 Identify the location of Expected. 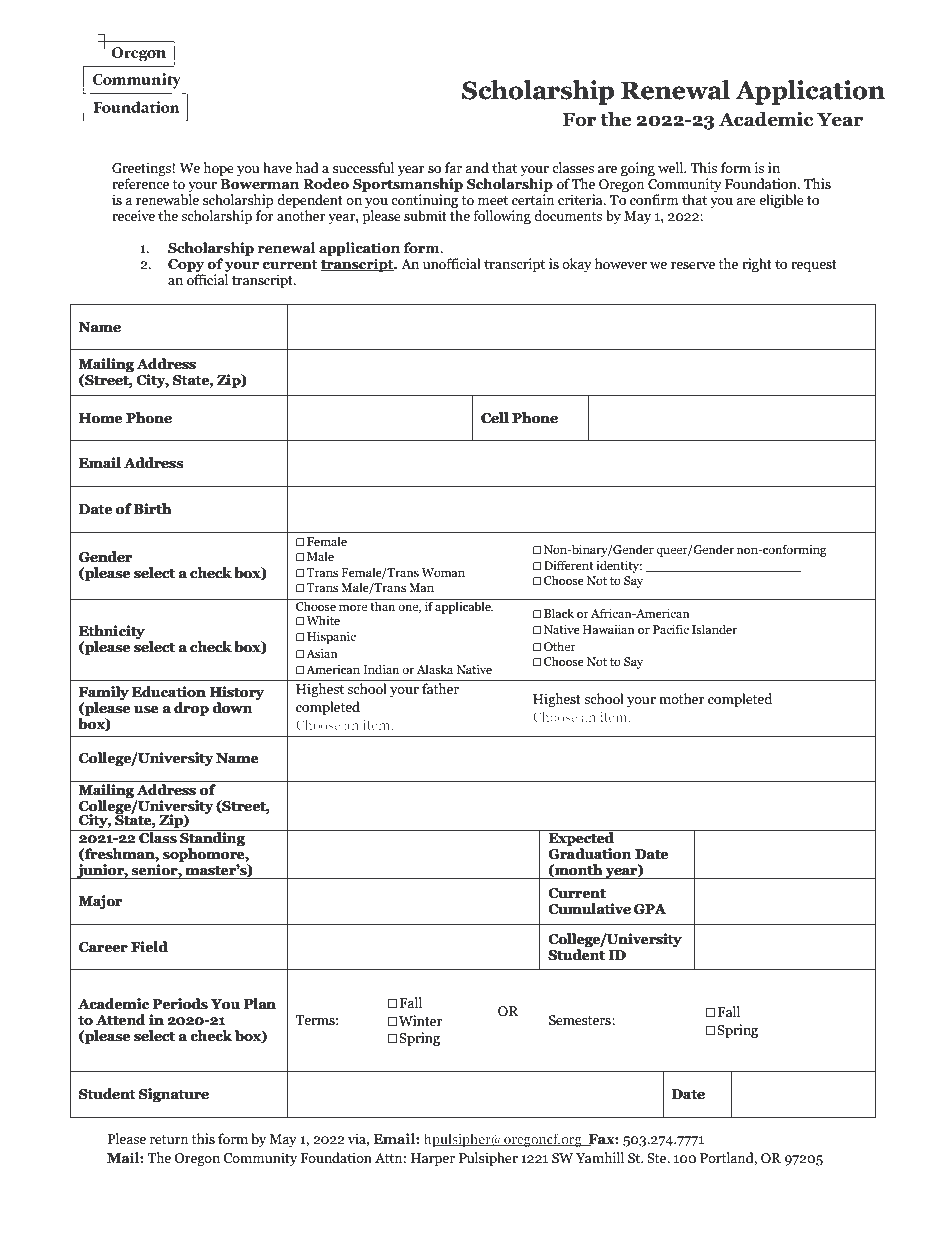
(581, 839).
